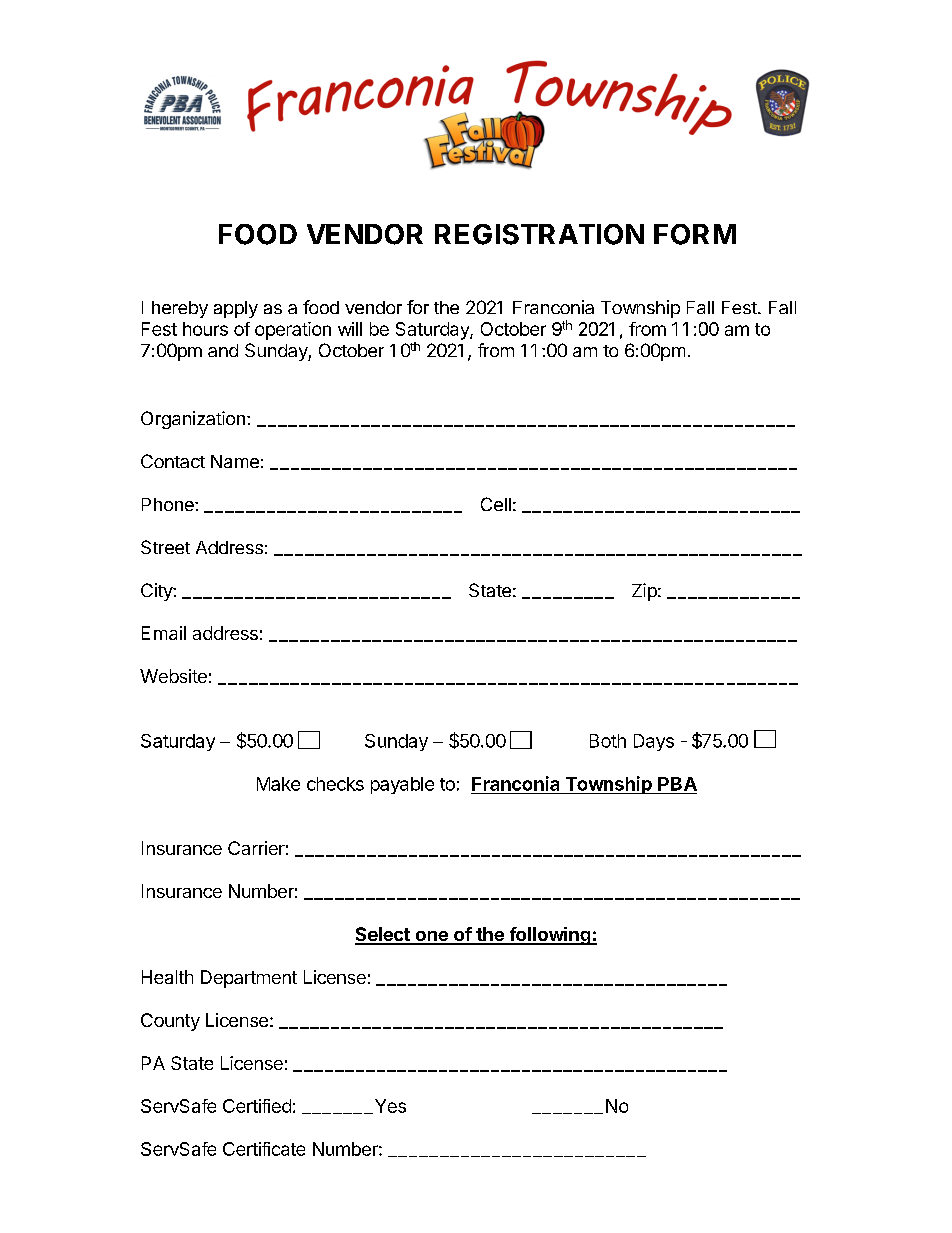 The height and width of the image is (1233, 952). What do you see at coordinates (402, 785) in the image?
I see `payable` at bounding box center [402, 785].
